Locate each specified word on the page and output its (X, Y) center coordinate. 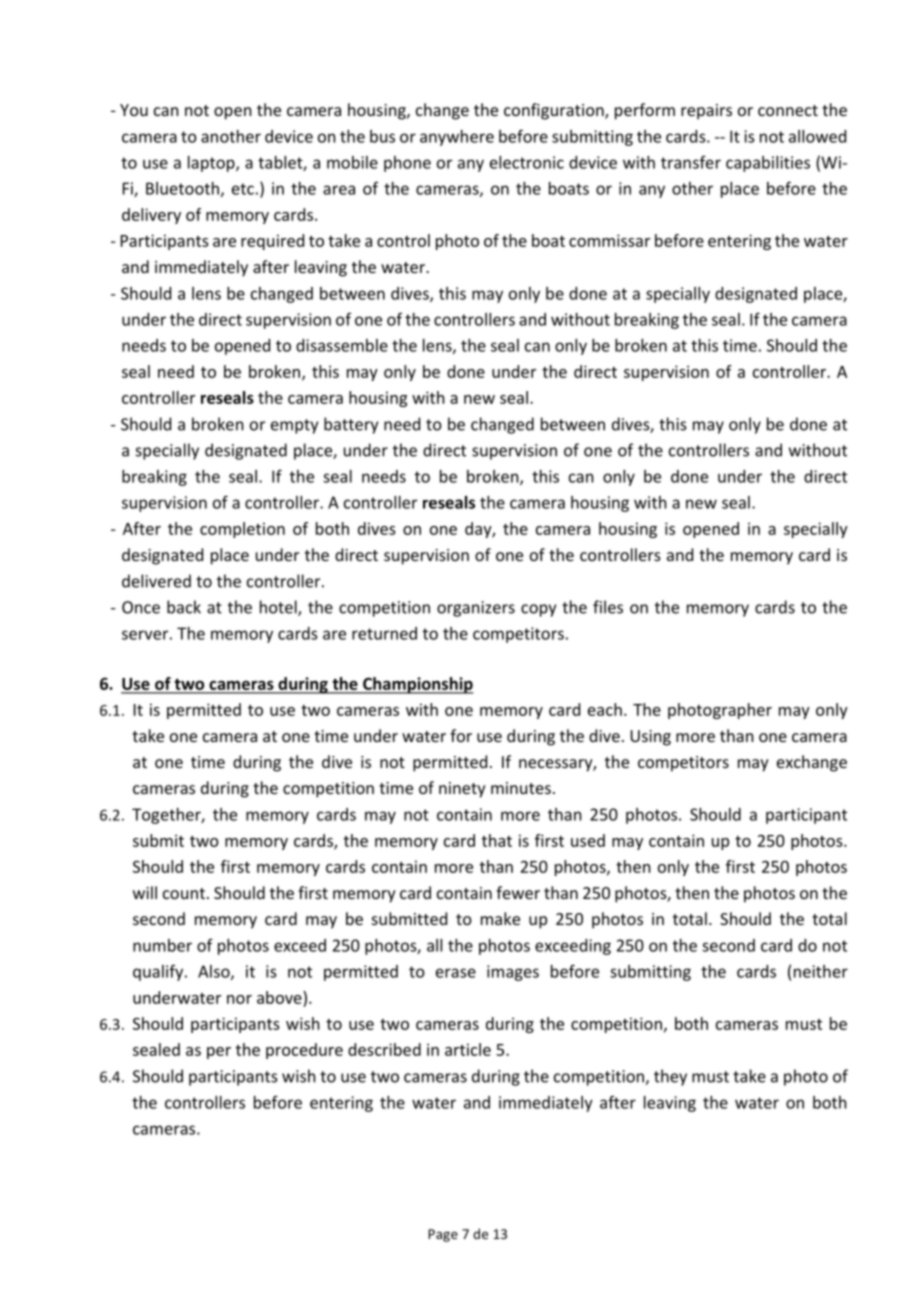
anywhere (457, 138)
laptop (212, 164)
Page (443, 1235)
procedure (304, 1051)
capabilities (768, 164)
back (184, 607)
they (670, 1077)
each (605, 709)
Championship (417, 685)
